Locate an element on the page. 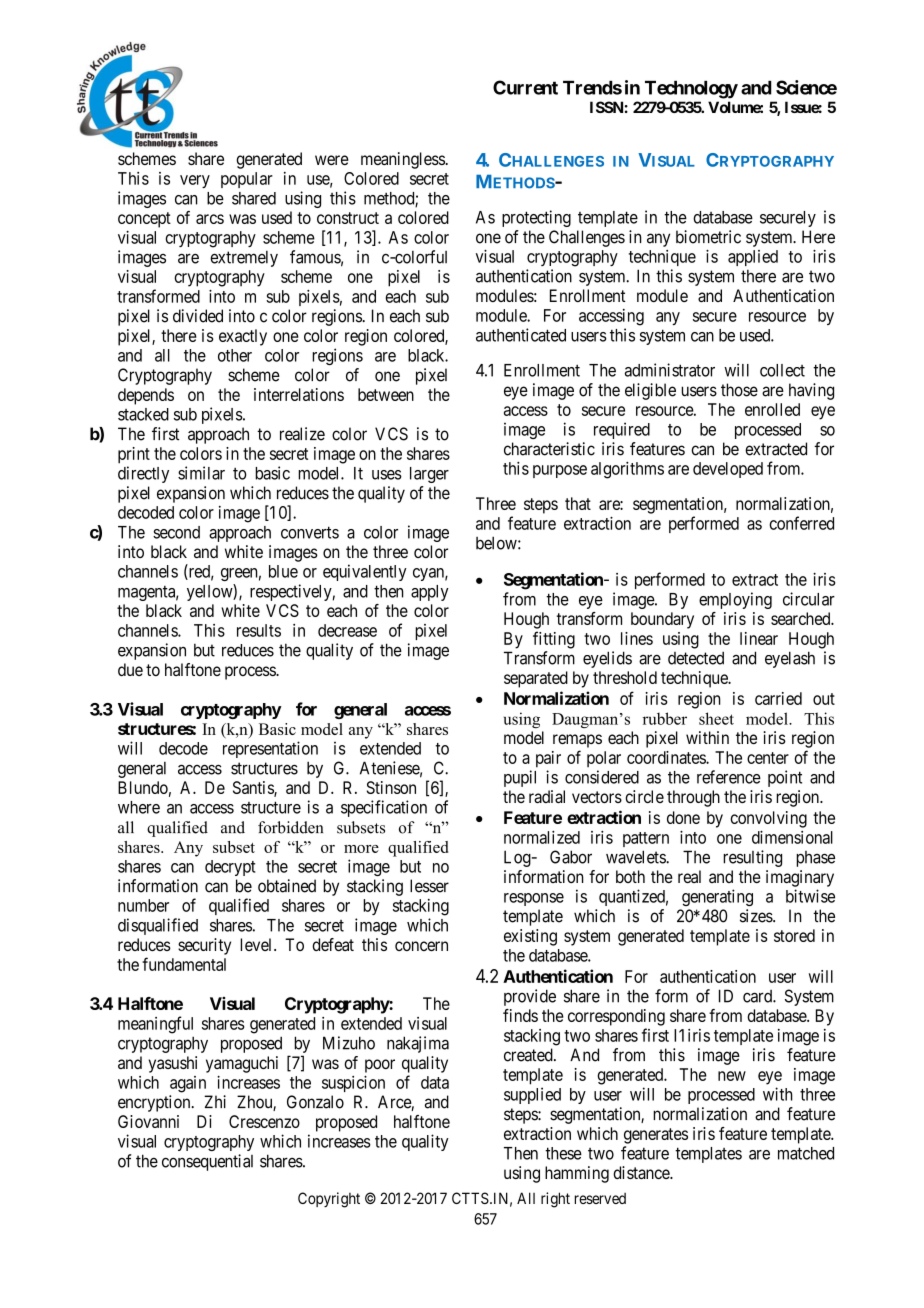  reference is located at coordinates (729, 777).
